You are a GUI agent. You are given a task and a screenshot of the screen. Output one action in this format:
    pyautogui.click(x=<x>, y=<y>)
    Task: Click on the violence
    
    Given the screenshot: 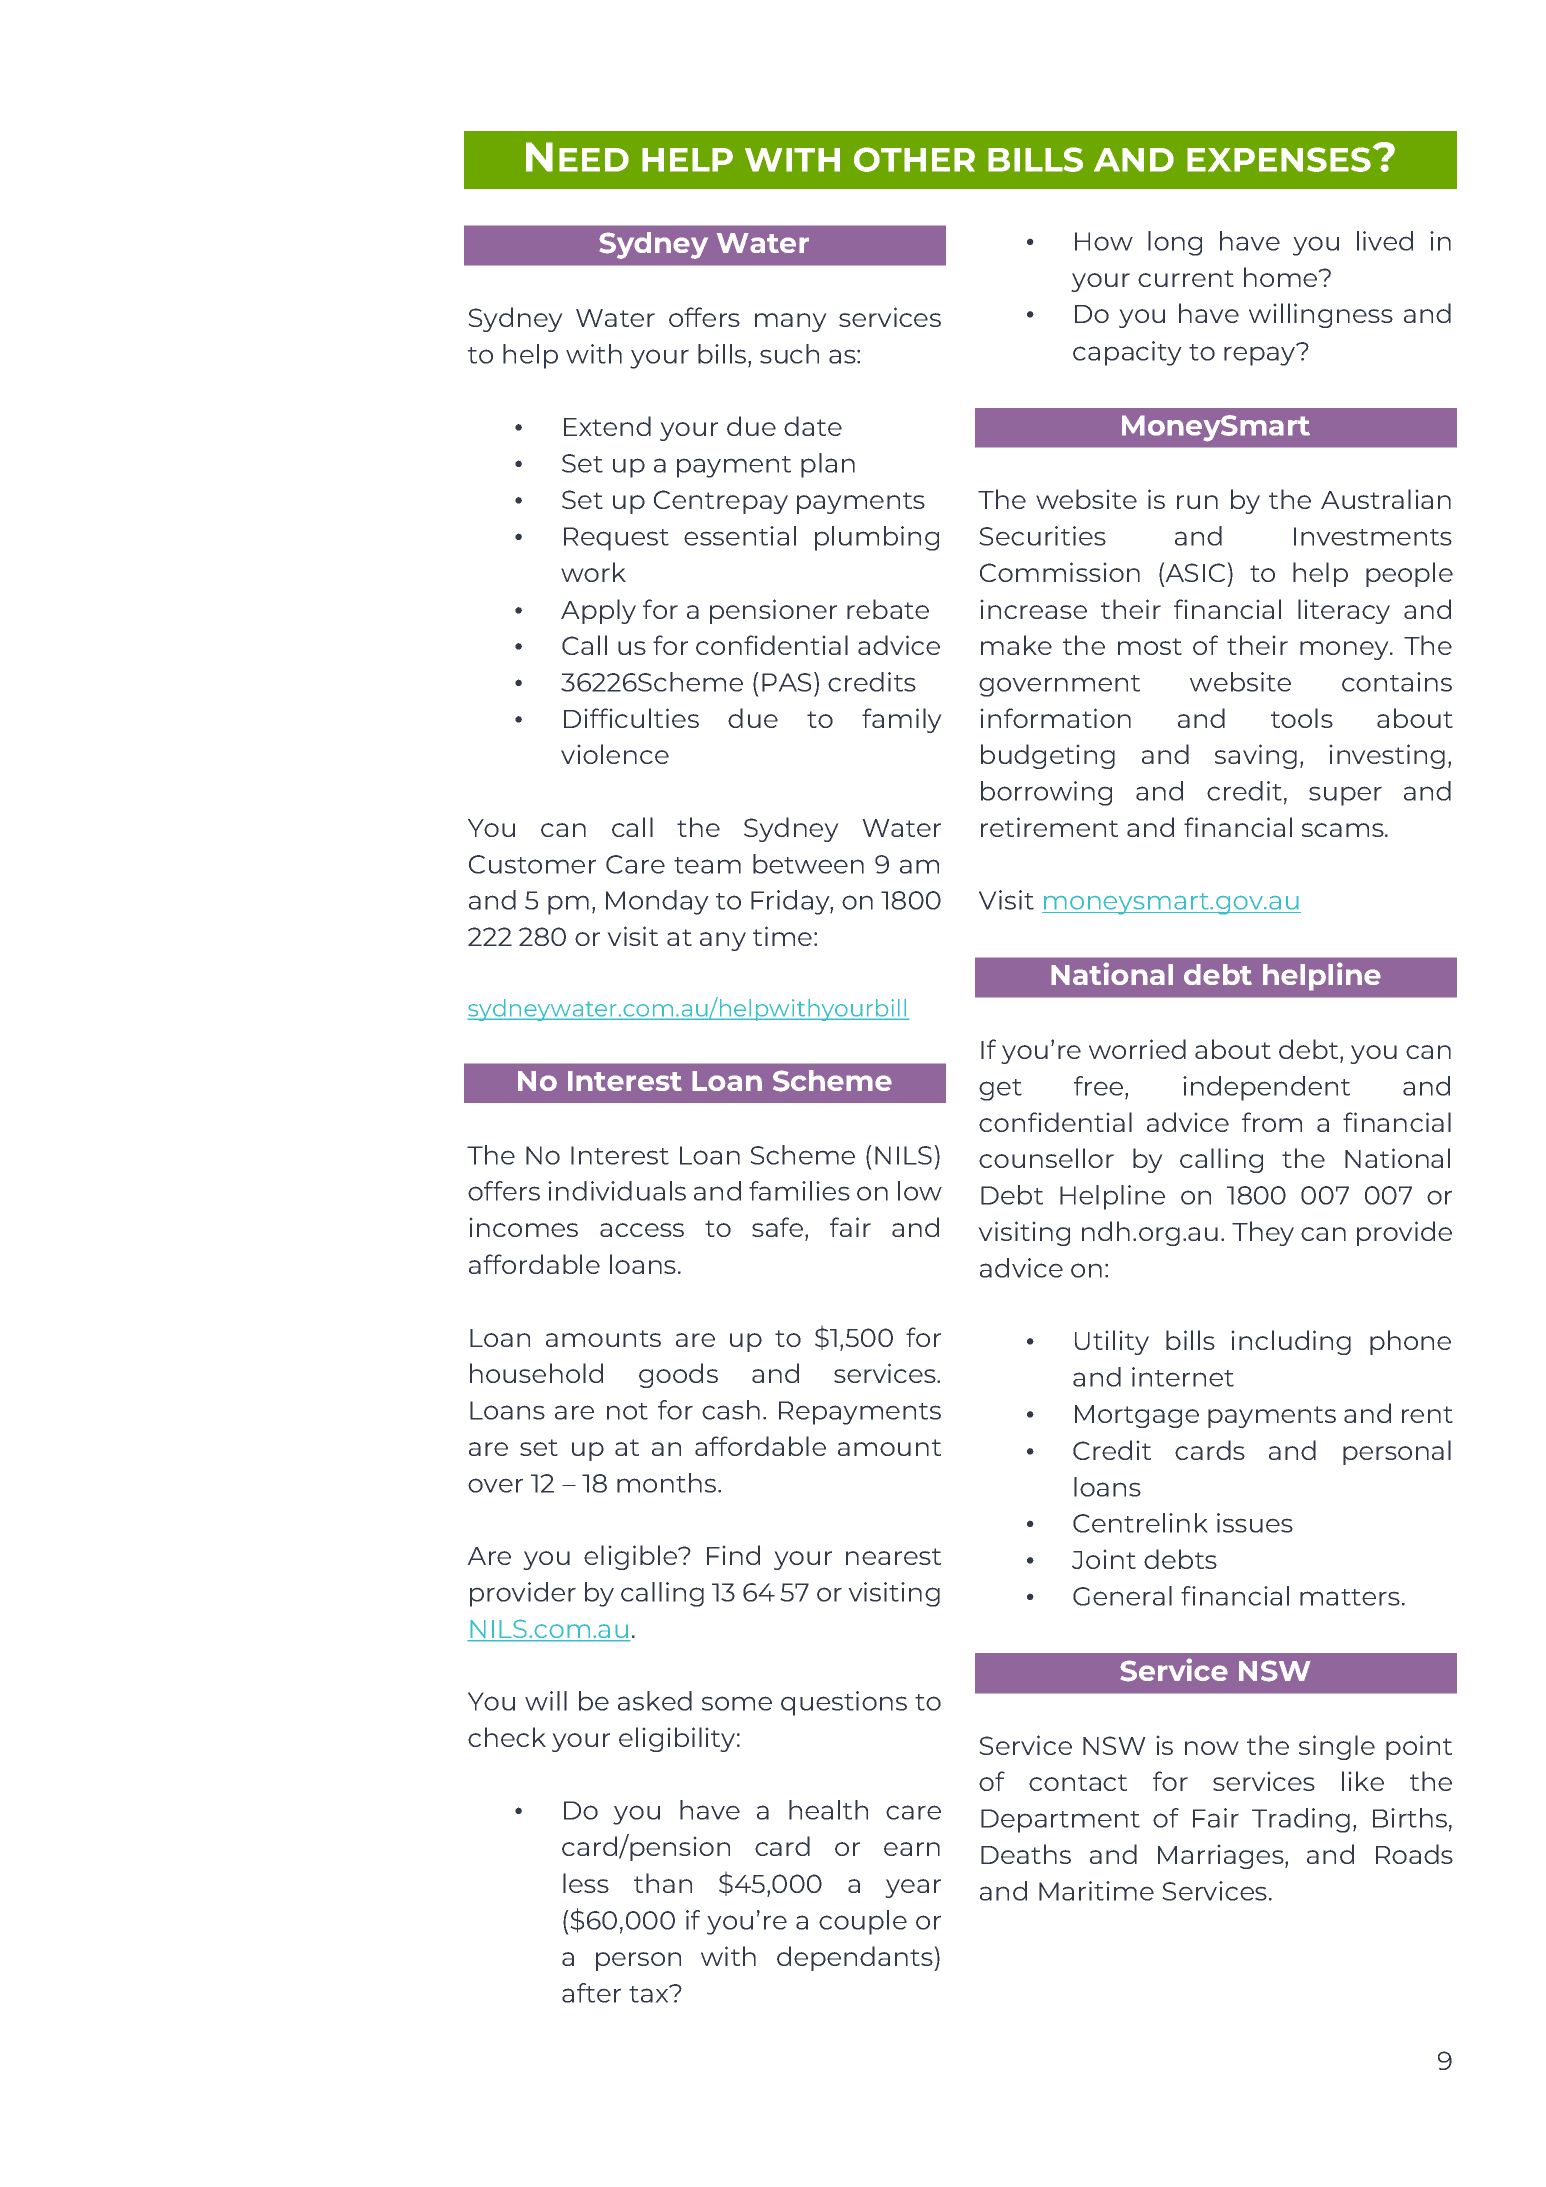 What is the action you would take?
    pyautogui.click(x=615, y=754)
